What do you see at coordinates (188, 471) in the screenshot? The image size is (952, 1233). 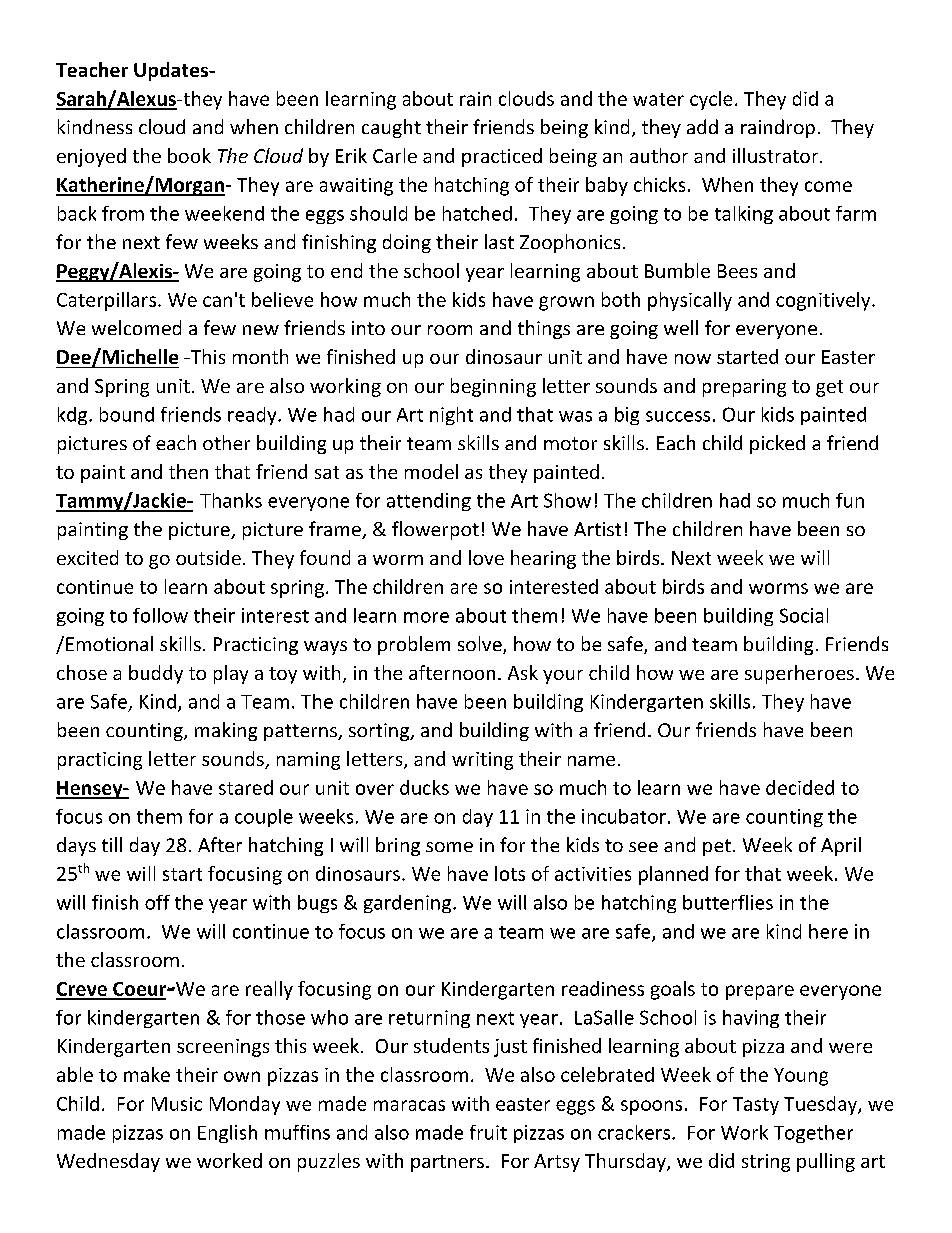 I see `then` at bounding box center [188, 471].
